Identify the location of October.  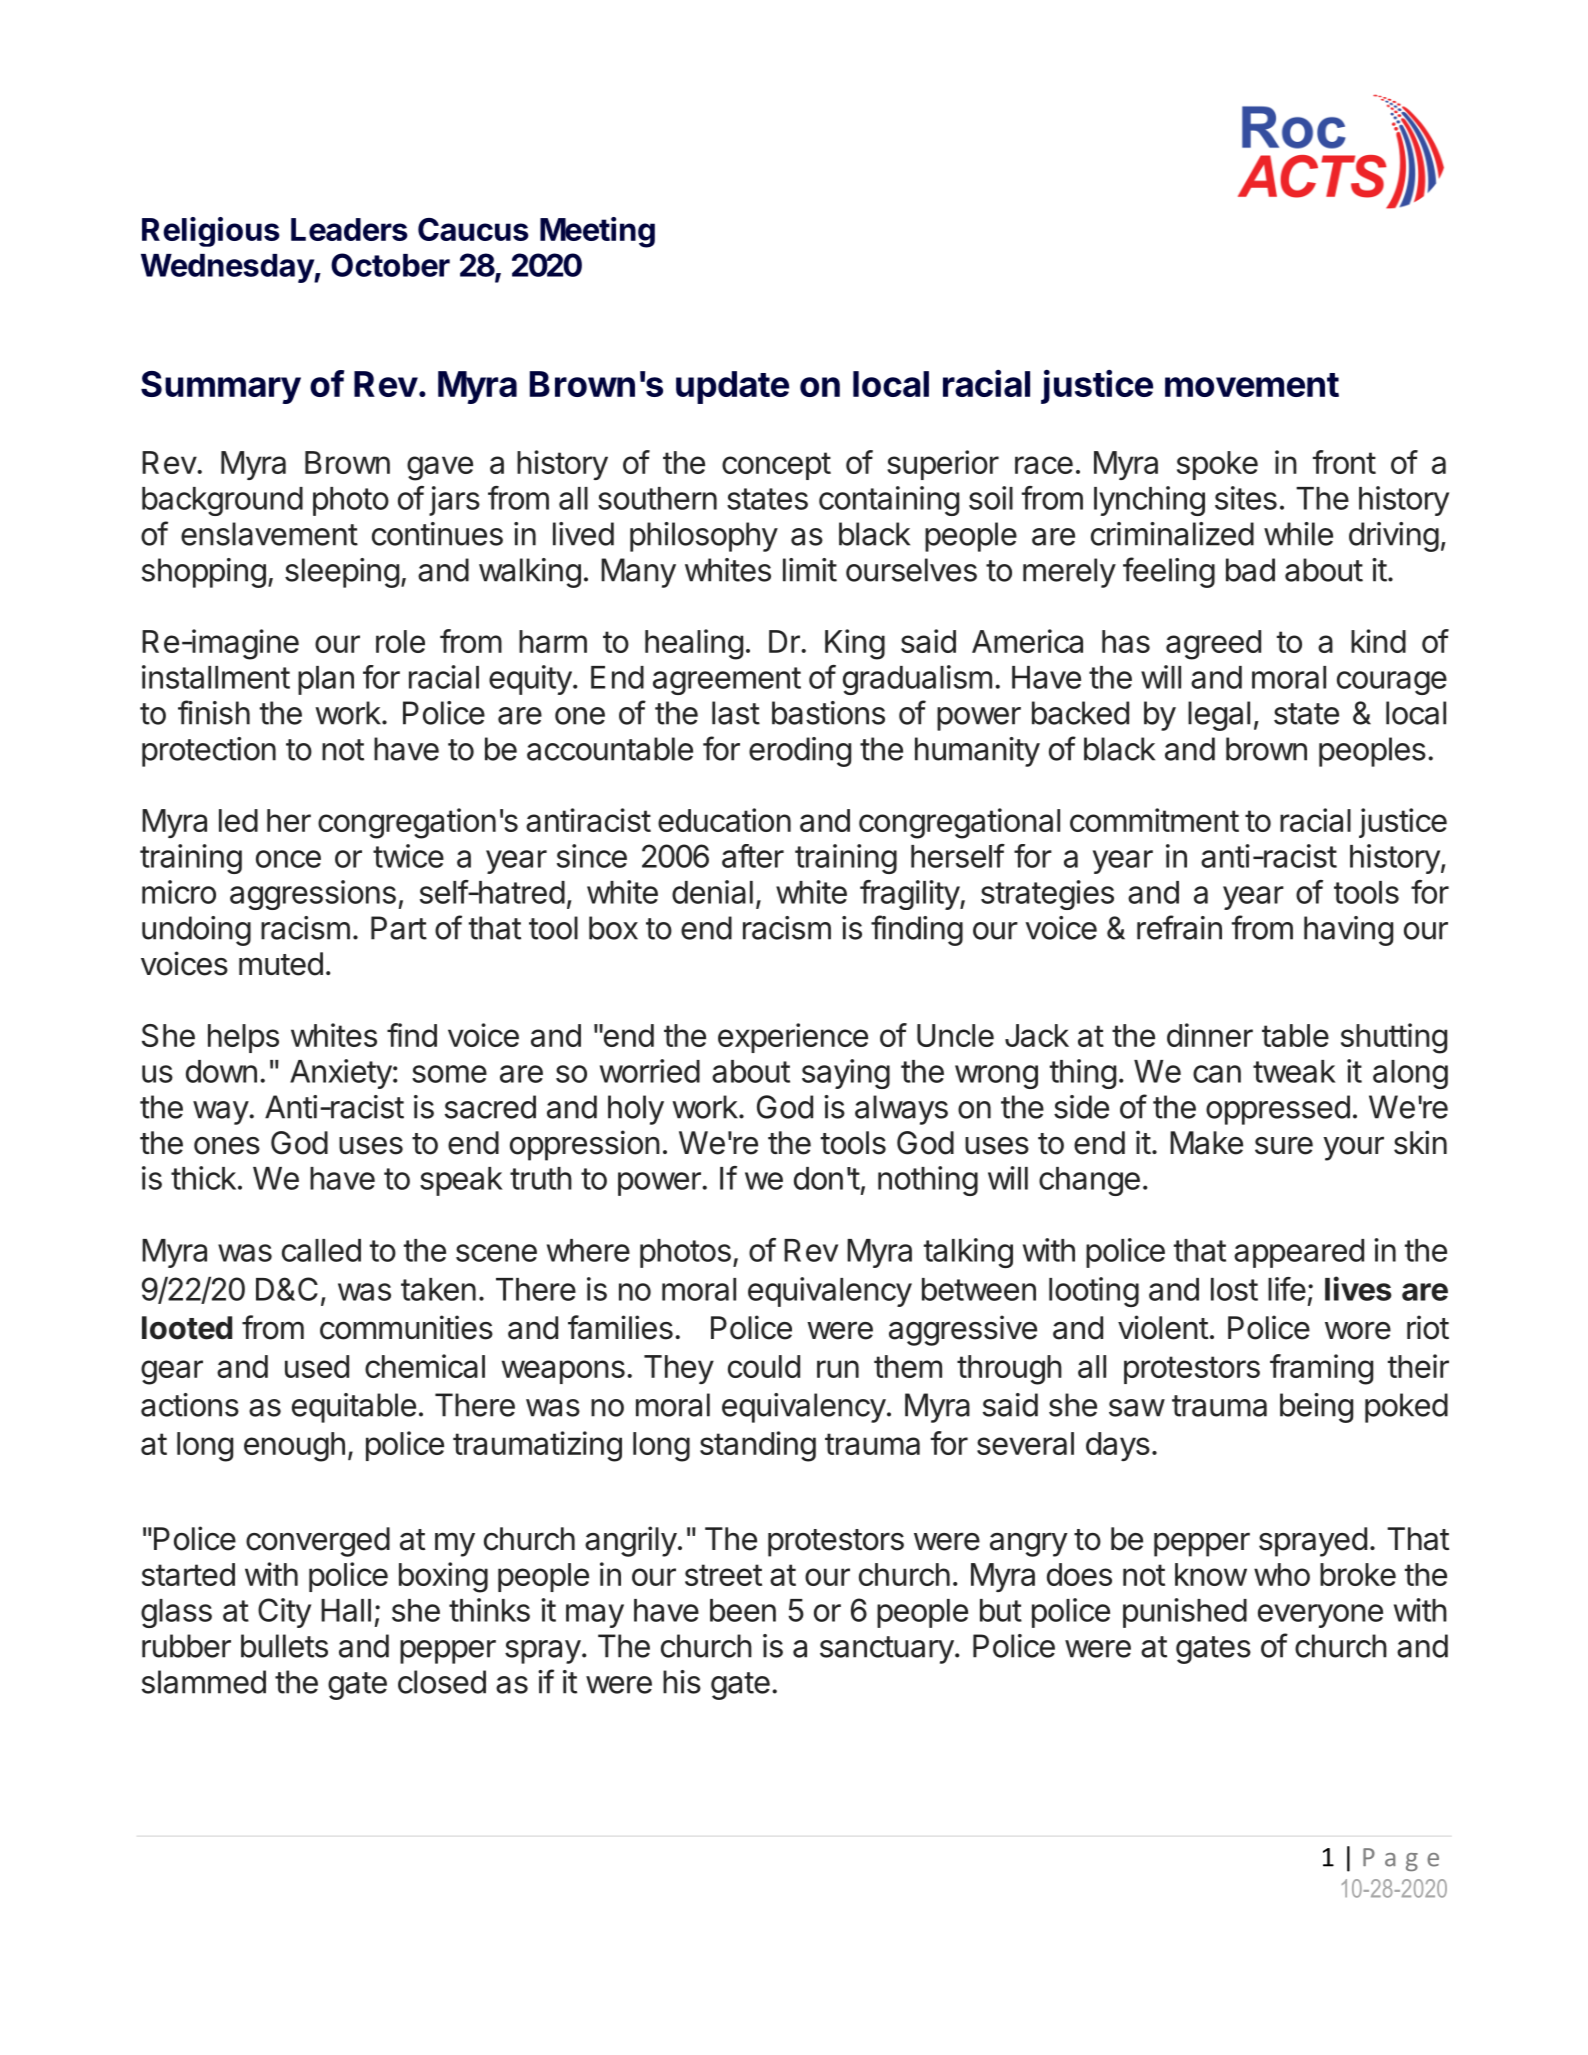
(390, 265).
